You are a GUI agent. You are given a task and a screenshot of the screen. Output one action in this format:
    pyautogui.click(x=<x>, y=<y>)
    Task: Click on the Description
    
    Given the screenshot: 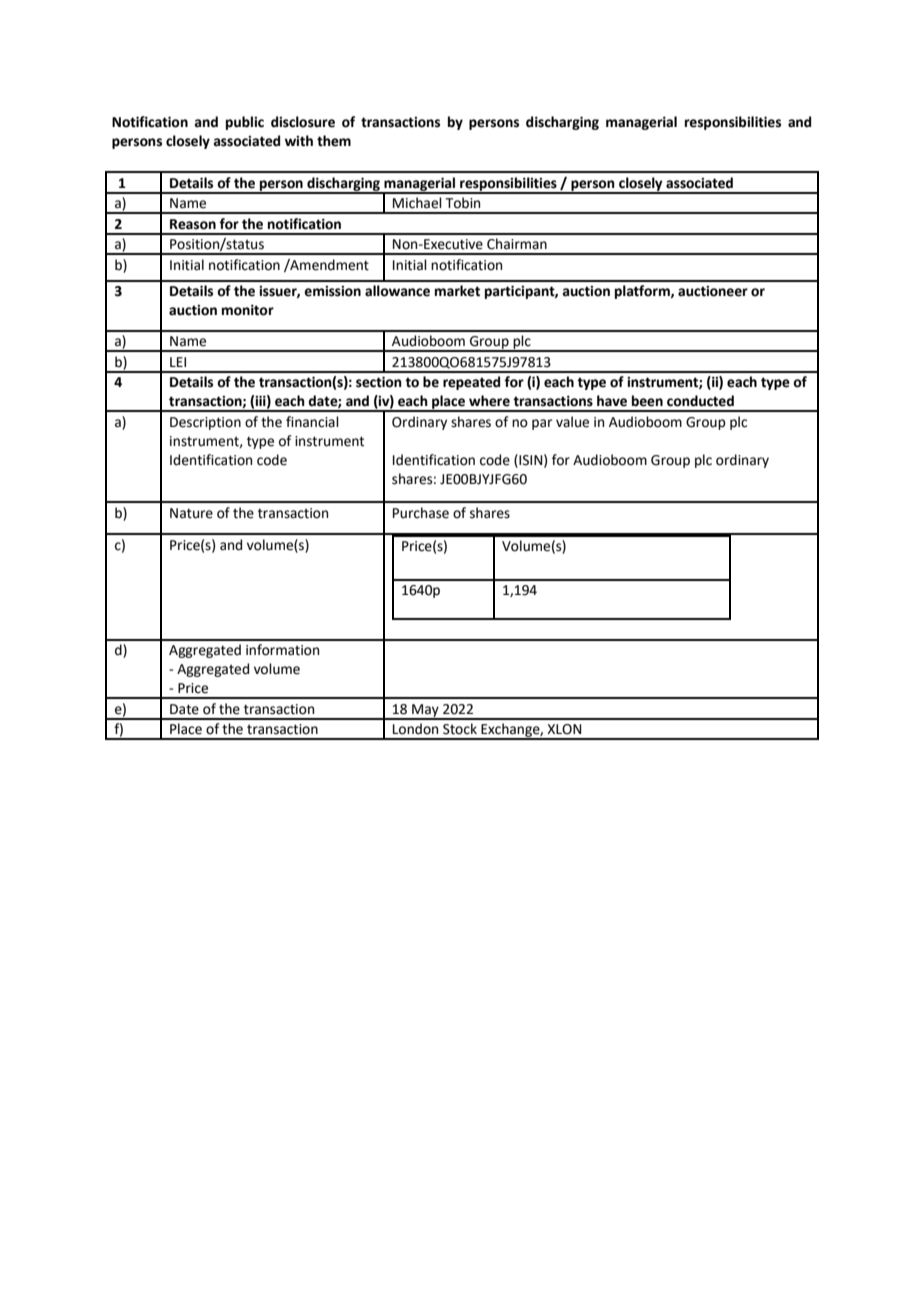 What is the action you would take?
    pyautogui.click(x=205, y=423)
